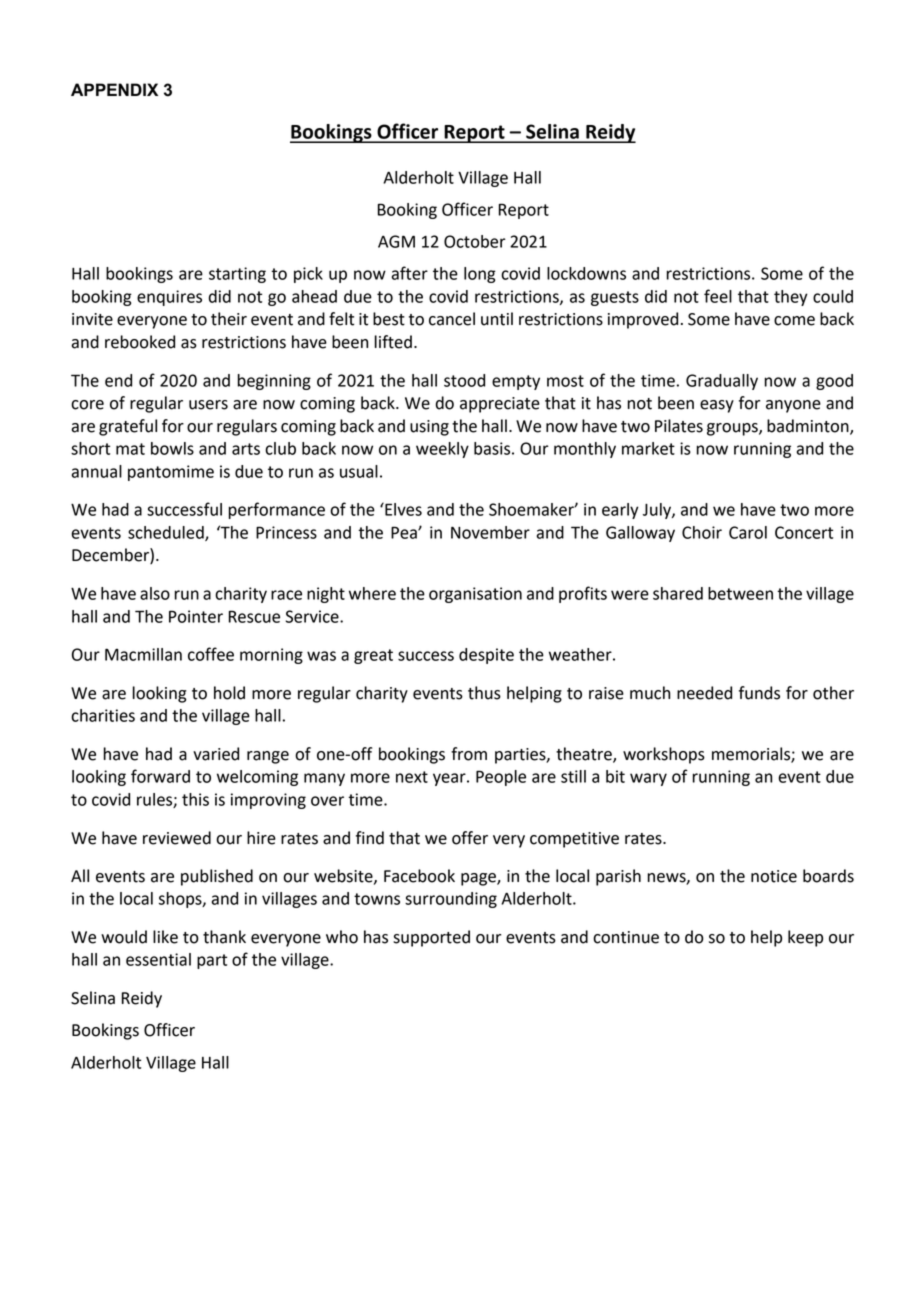 The height and width of the screenshot is (1308, 924). I want to click on November, so click(490, 532).
